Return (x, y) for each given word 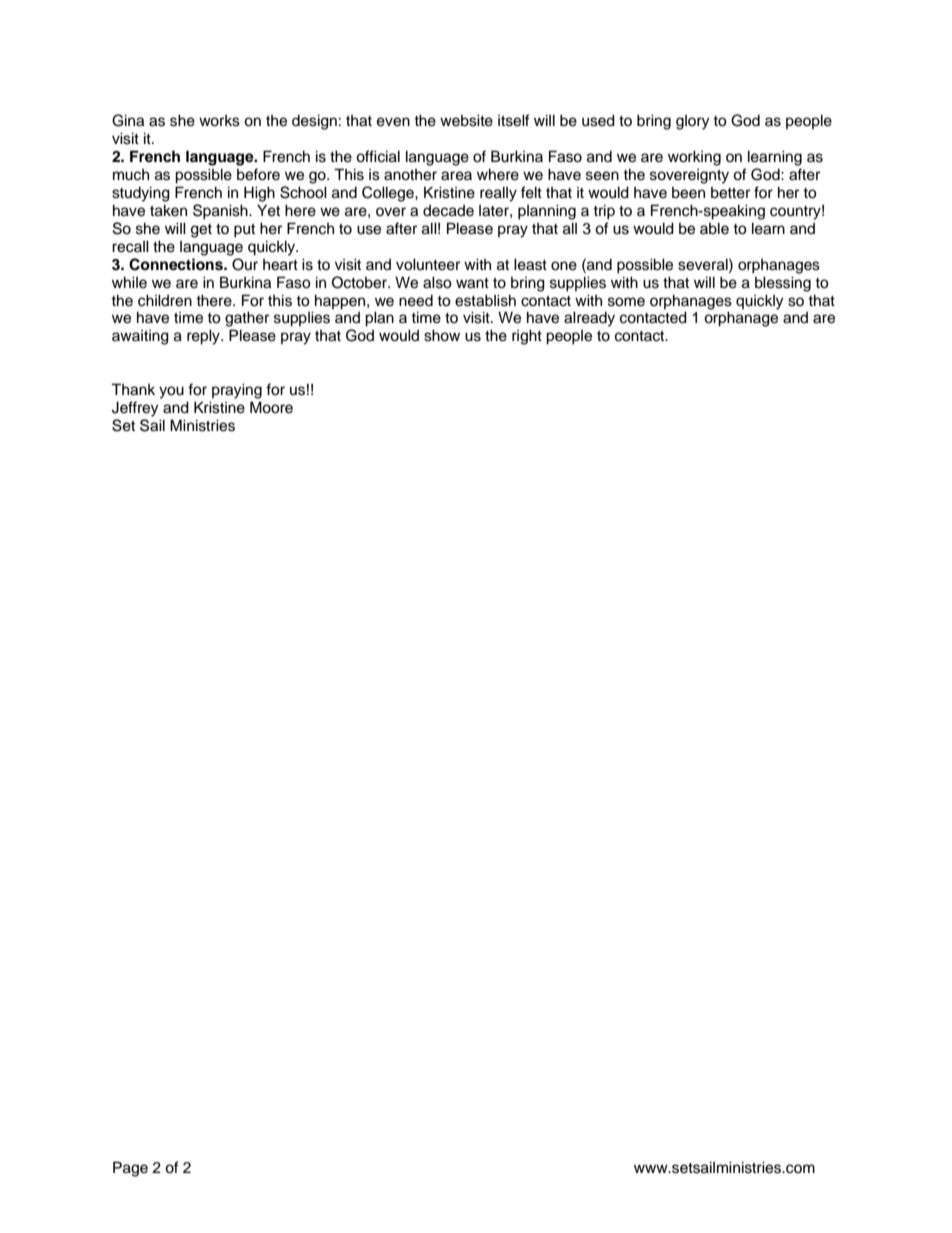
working (694, 158)
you (171, 392)
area (456, 176)
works (219, 121)
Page (130, 1169)
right (527, 337)
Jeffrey (135, 409)
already (589, 319)
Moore (271, 407)
